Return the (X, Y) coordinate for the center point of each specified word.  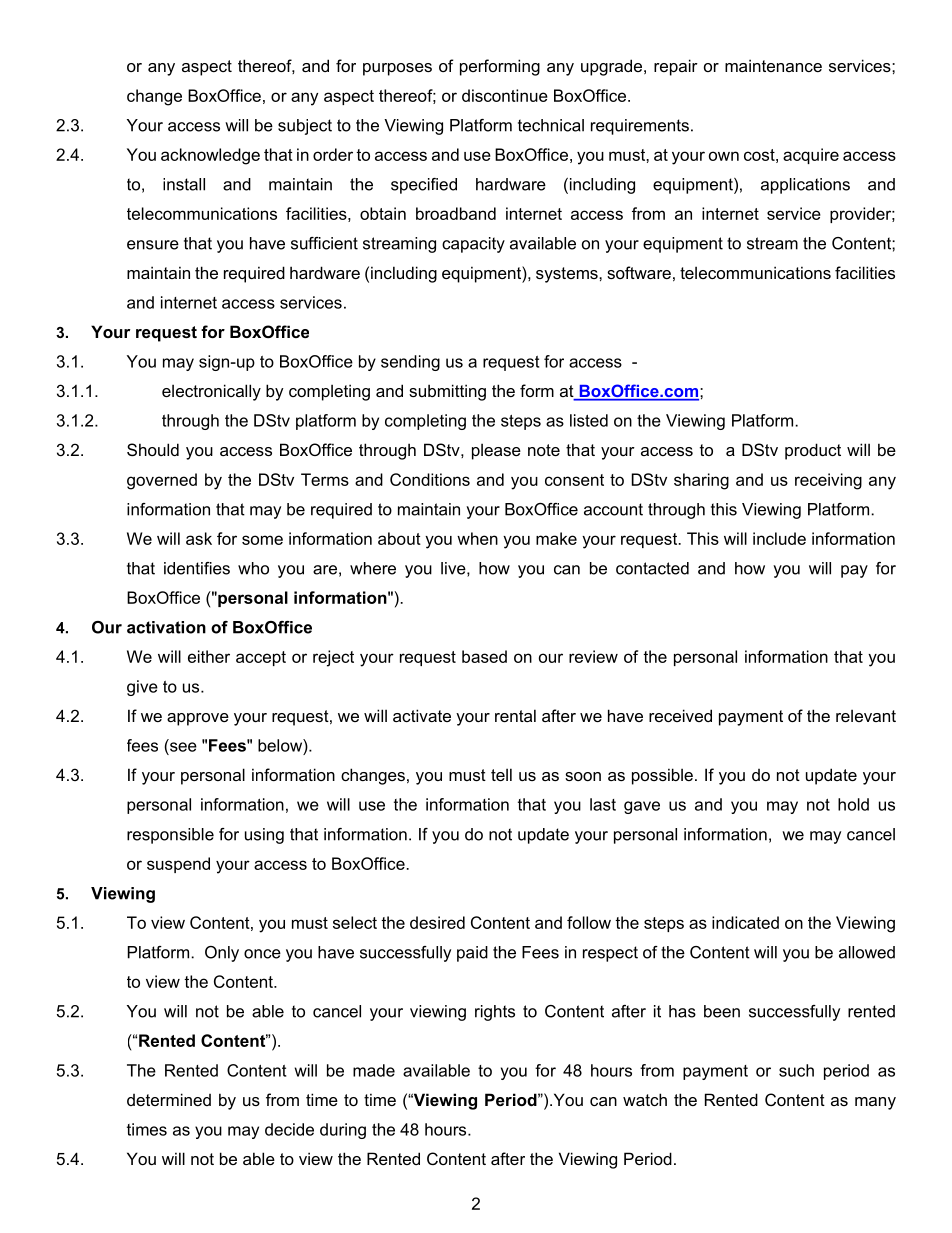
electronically (211, 392)
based (484, 656)
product (813, 451)
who (253, 568)
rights (495, 1013)
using (264, 836)
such (796, 1070)
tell (501, 774)
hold (853, 804)
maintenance (773, 65)
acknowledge (210, 156)
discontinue (505, 95)
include (779, 538)
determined (169, 1099)
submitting (447, 392)
